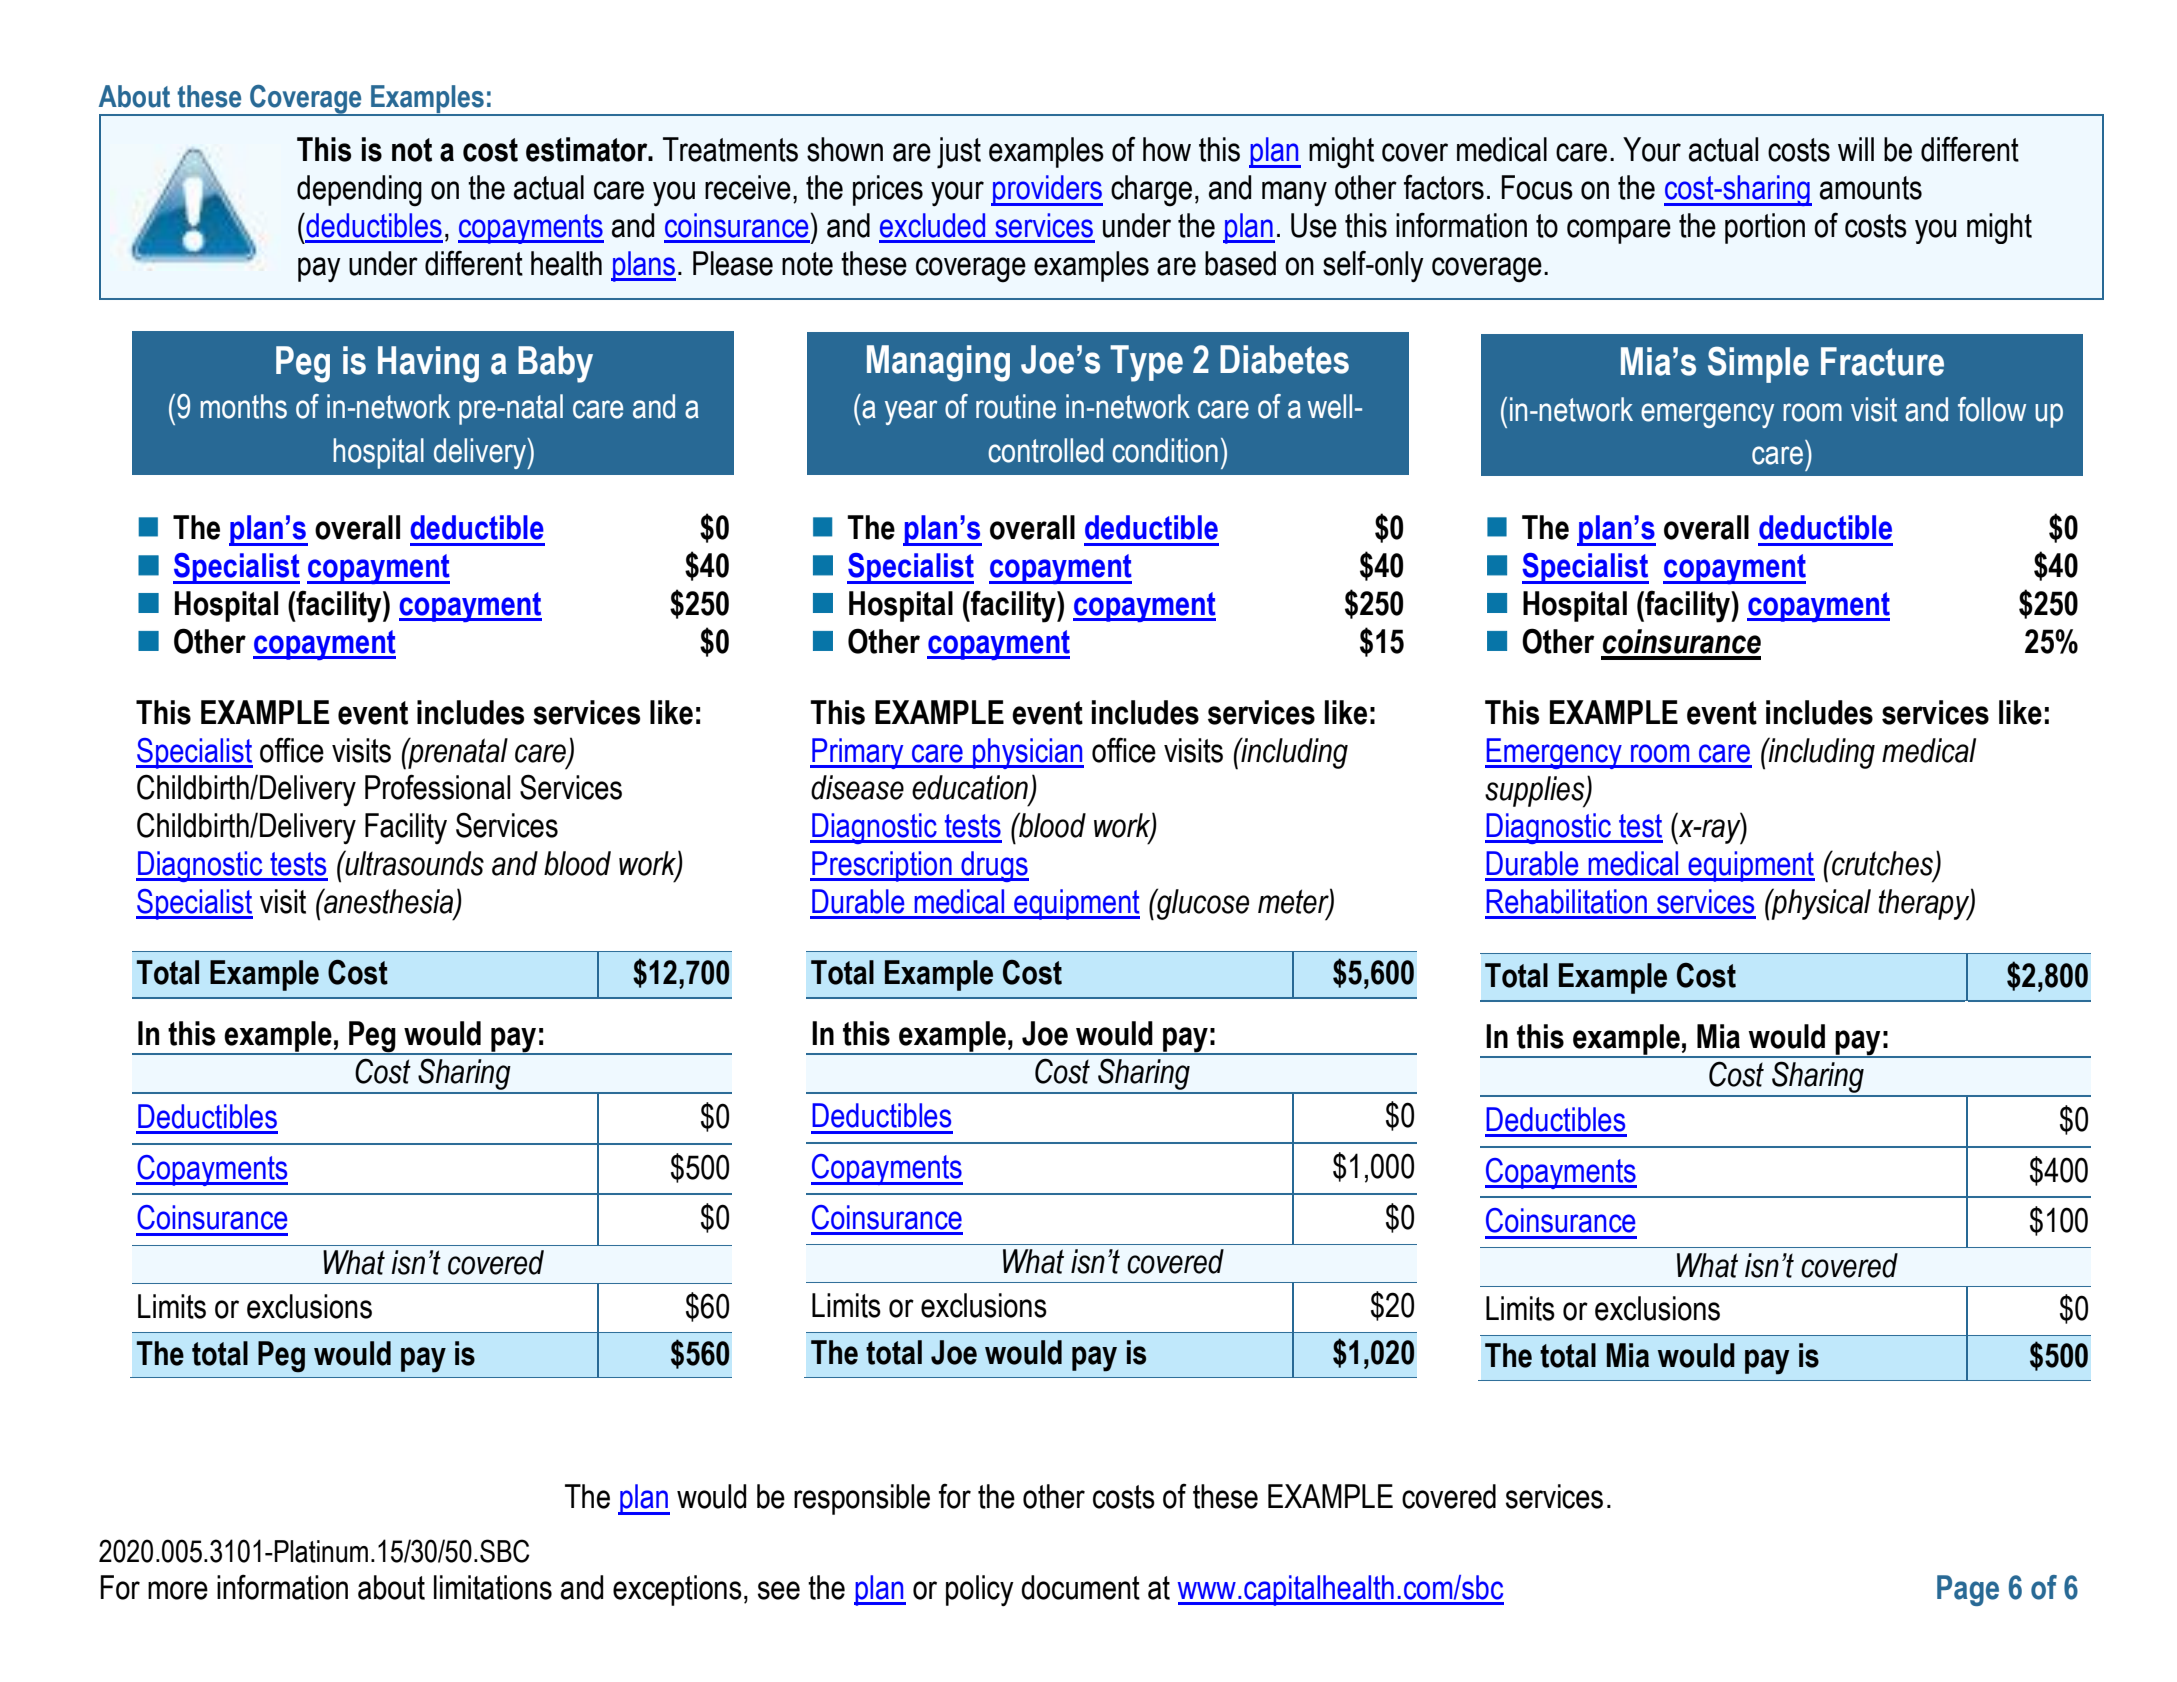 This document has width=2177, height=1682. What do you see at coordinates (1080, 1587) in the document?
I see `document` at bounding box center [1080, 1587].
